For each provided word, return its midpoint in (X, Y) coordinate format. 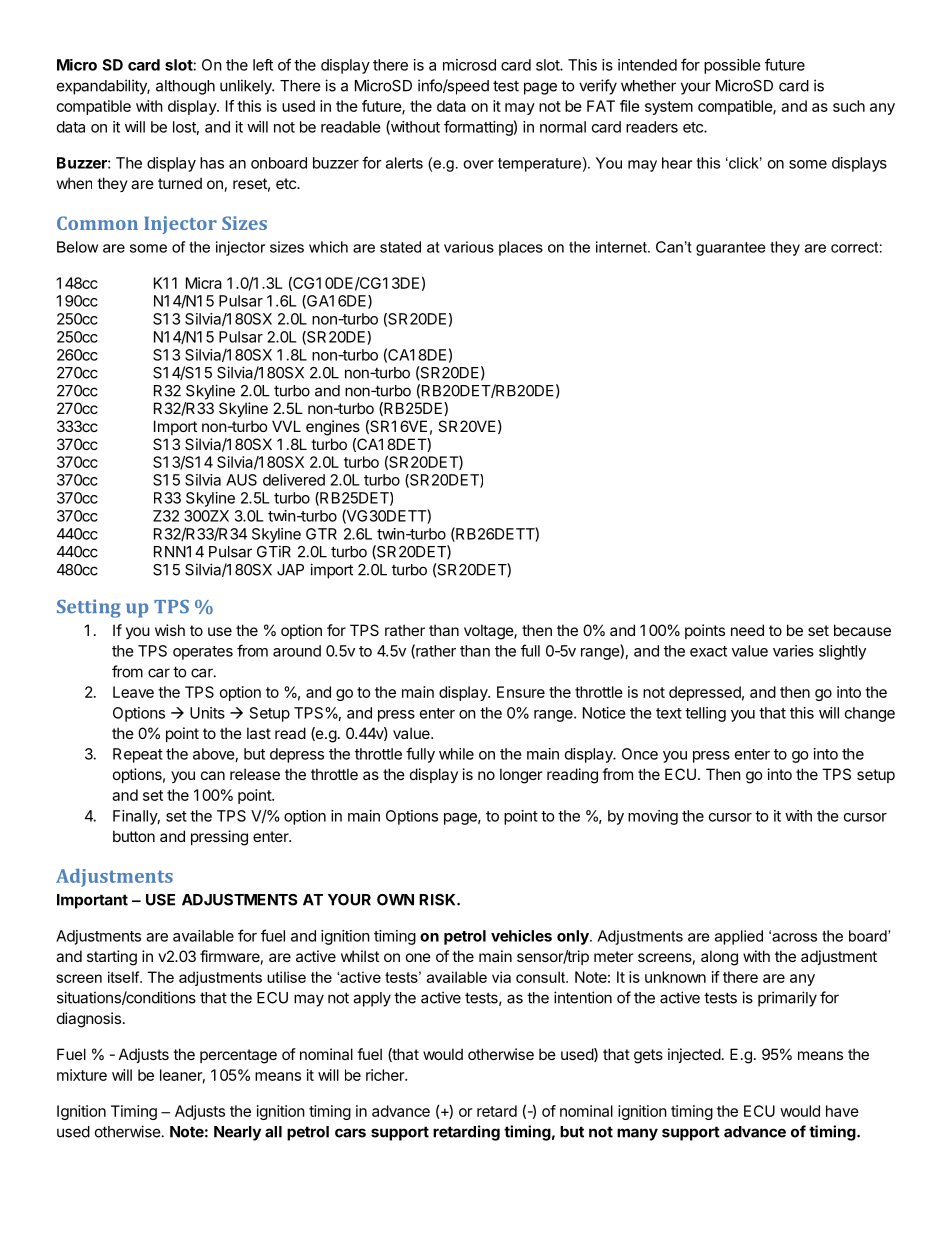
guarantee (730, 249)
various (469, 247)
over (478, 164)
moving (653, 817)
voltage (489, 632)
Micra (204, 283)
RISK (438, 900)
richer (386, 1075)
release (255, 774)
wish (170, 630)
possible (732, 66)
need (747, 630)
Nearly (237, 1133)
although (185, 87)
